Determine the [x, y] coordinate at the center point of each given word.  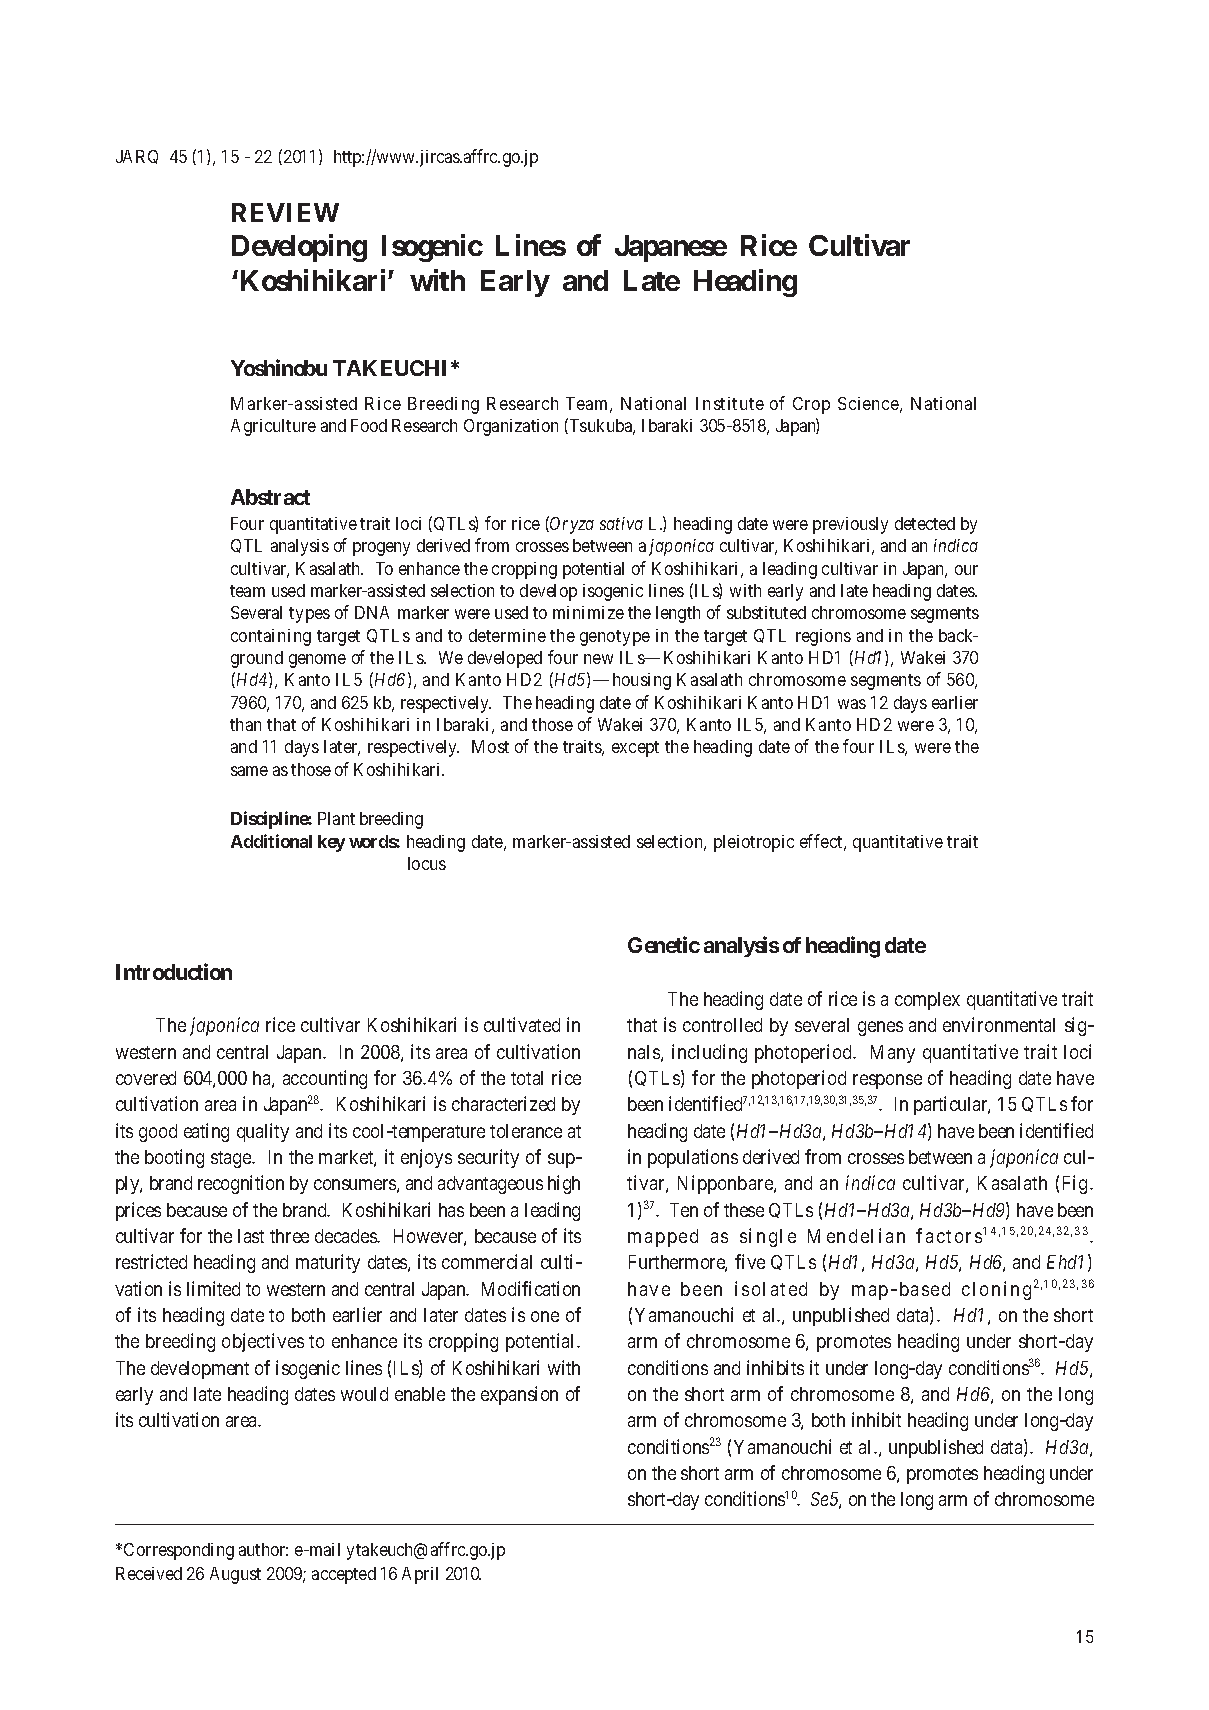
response [887, 1081]
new [598, 659]
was [852, 704]
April [420, 1575]
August [235, 1575]
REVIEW [285, 212]
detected [925, 523]
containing [271, 637]
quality [263, 1132]
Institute [730, 403]
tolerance [526, 1131]
